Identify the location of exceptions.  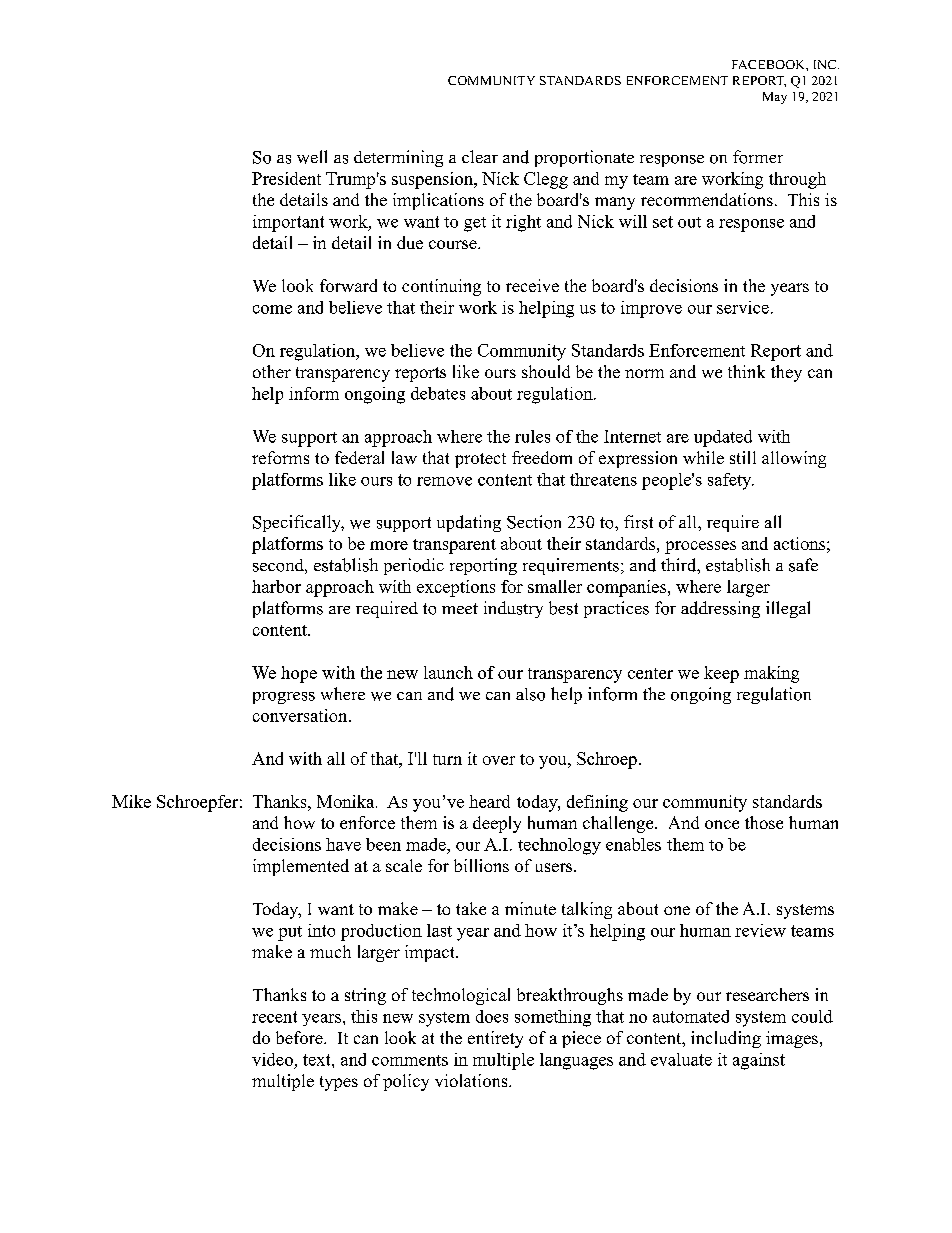
(456, 588).
